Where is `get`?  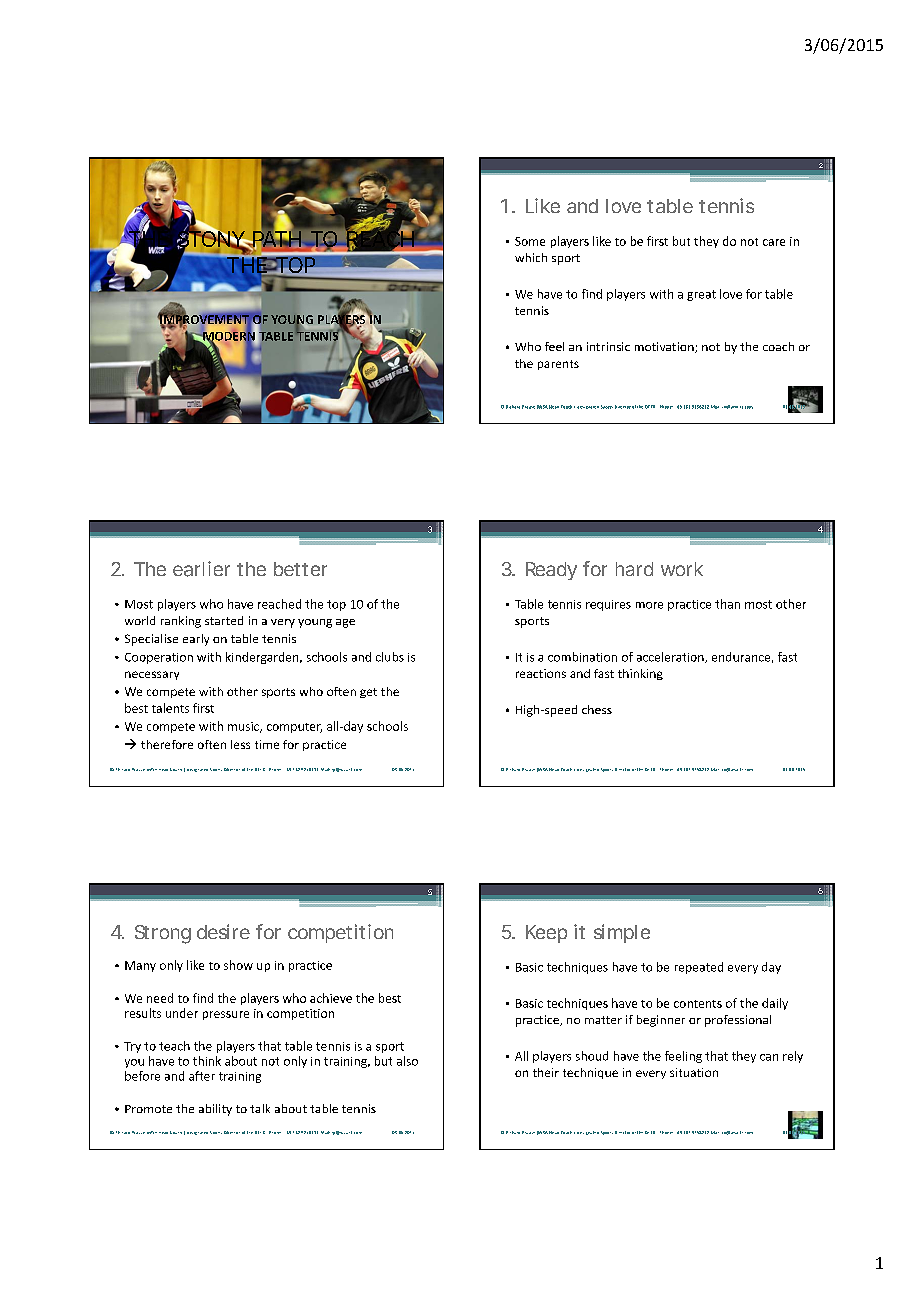
get is located at coordinates (368, 693).
